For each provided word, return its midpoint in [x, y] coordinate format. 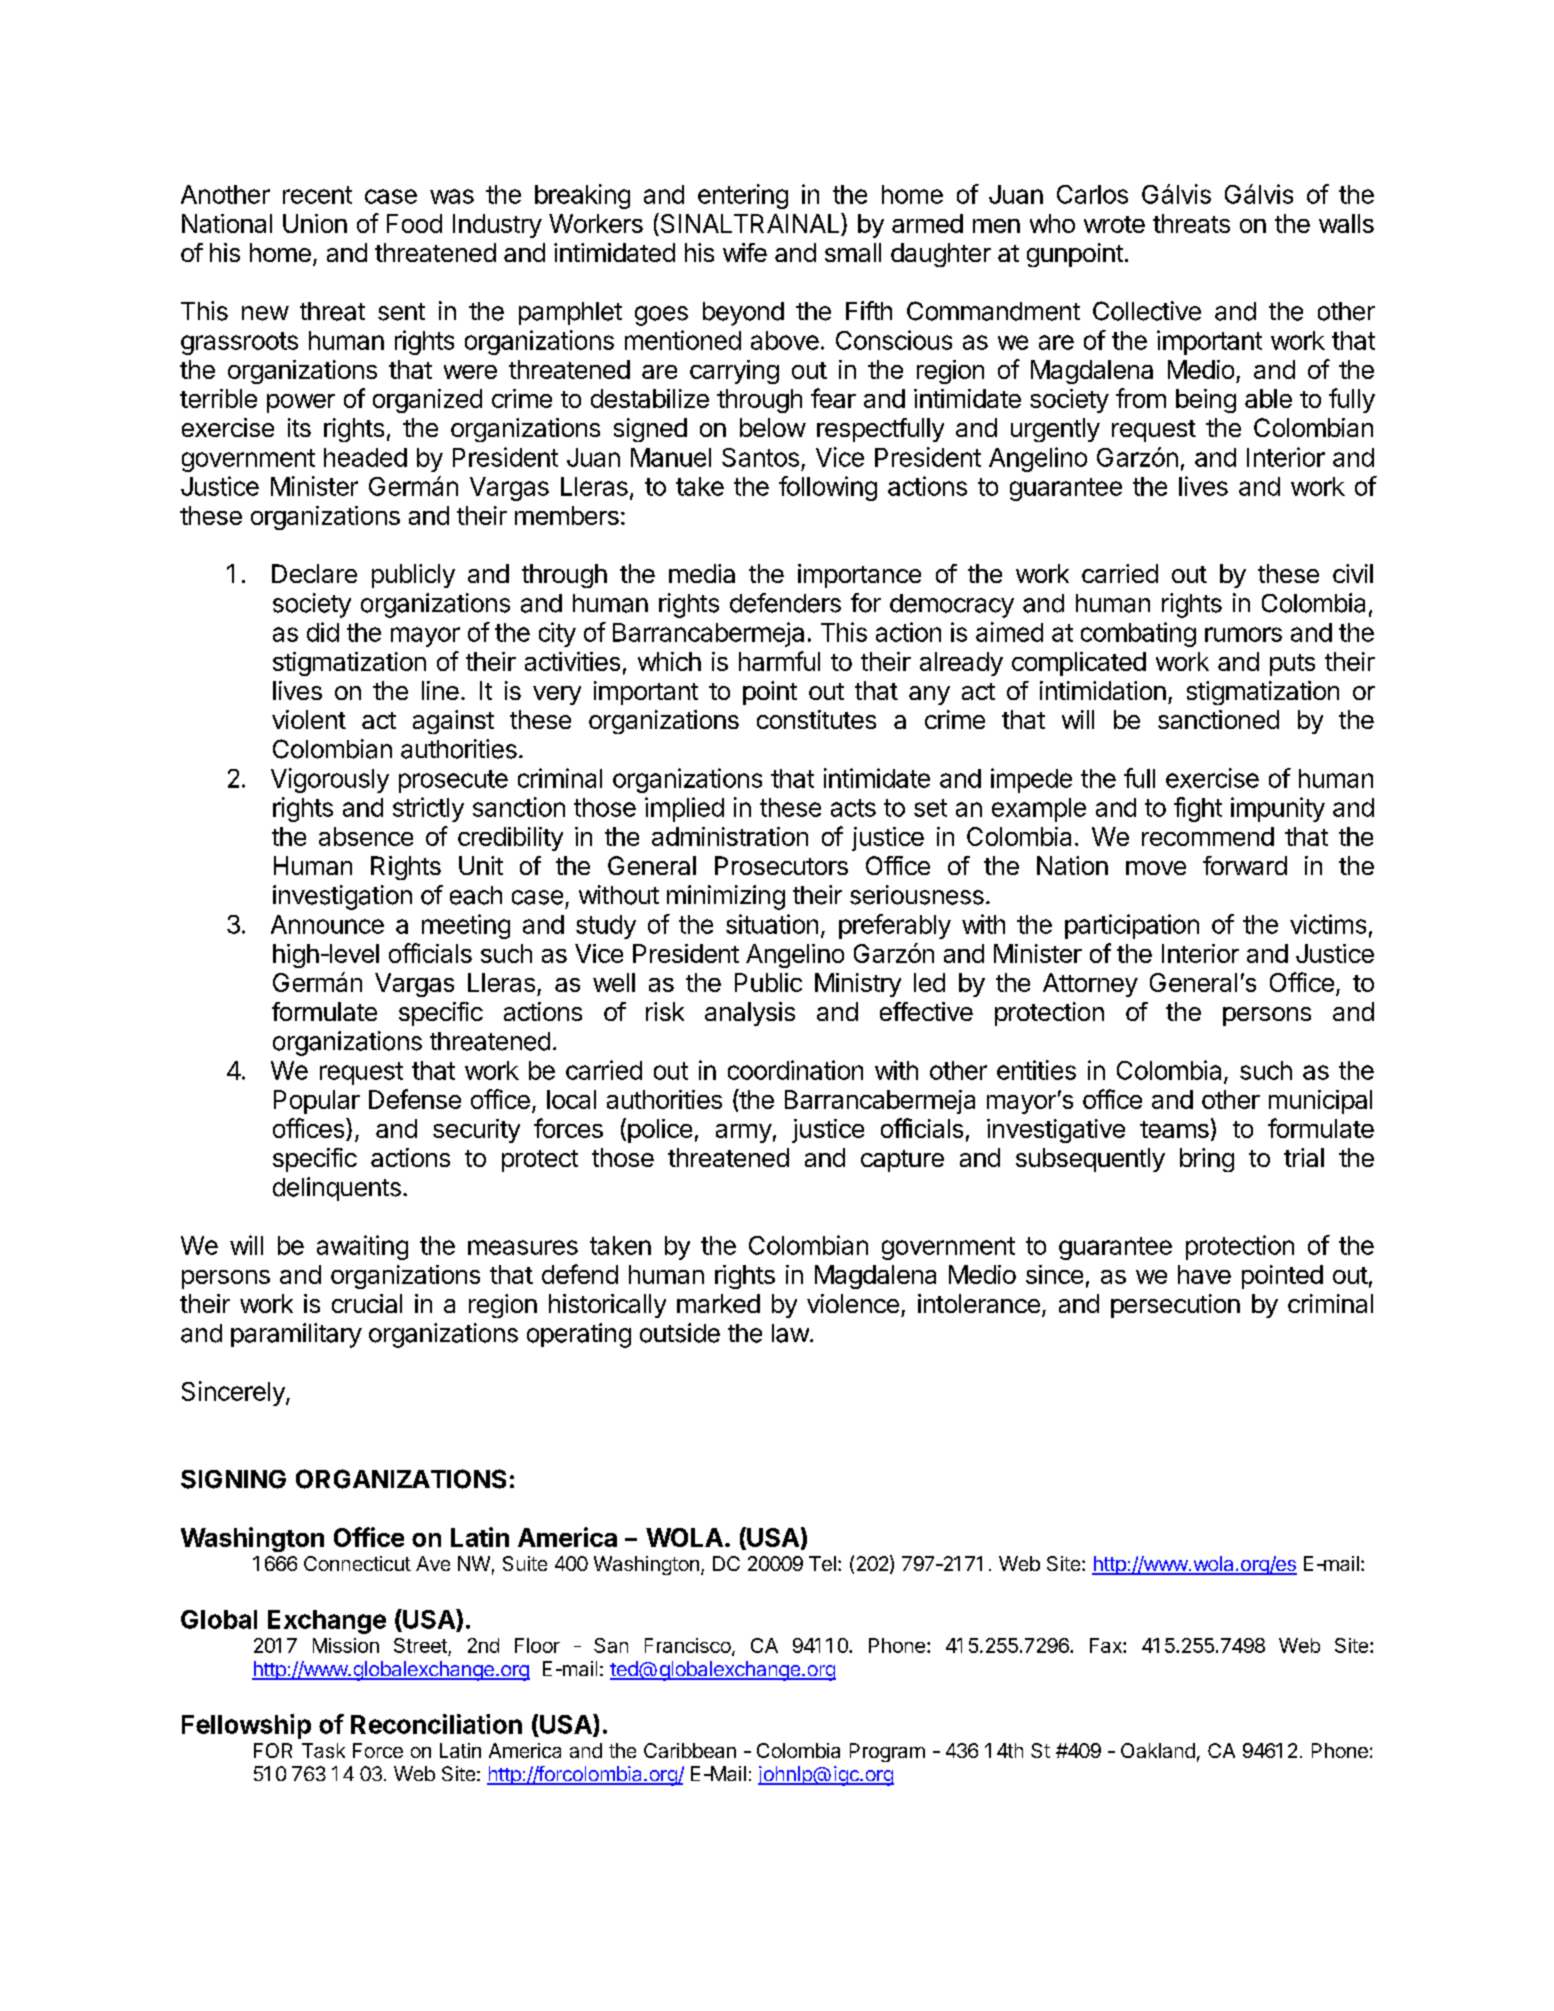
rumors [1243, 634]
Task [323, 1750]
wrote [1114, 224]
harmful [779, 661]
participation [1132, 926]
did [323, 632]
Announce [327, 924]
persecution [1175, 1306]
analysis [750, 1014]
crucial [367, 1303]
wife [745, 252]
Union [315, 223]
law [790, 1333]
